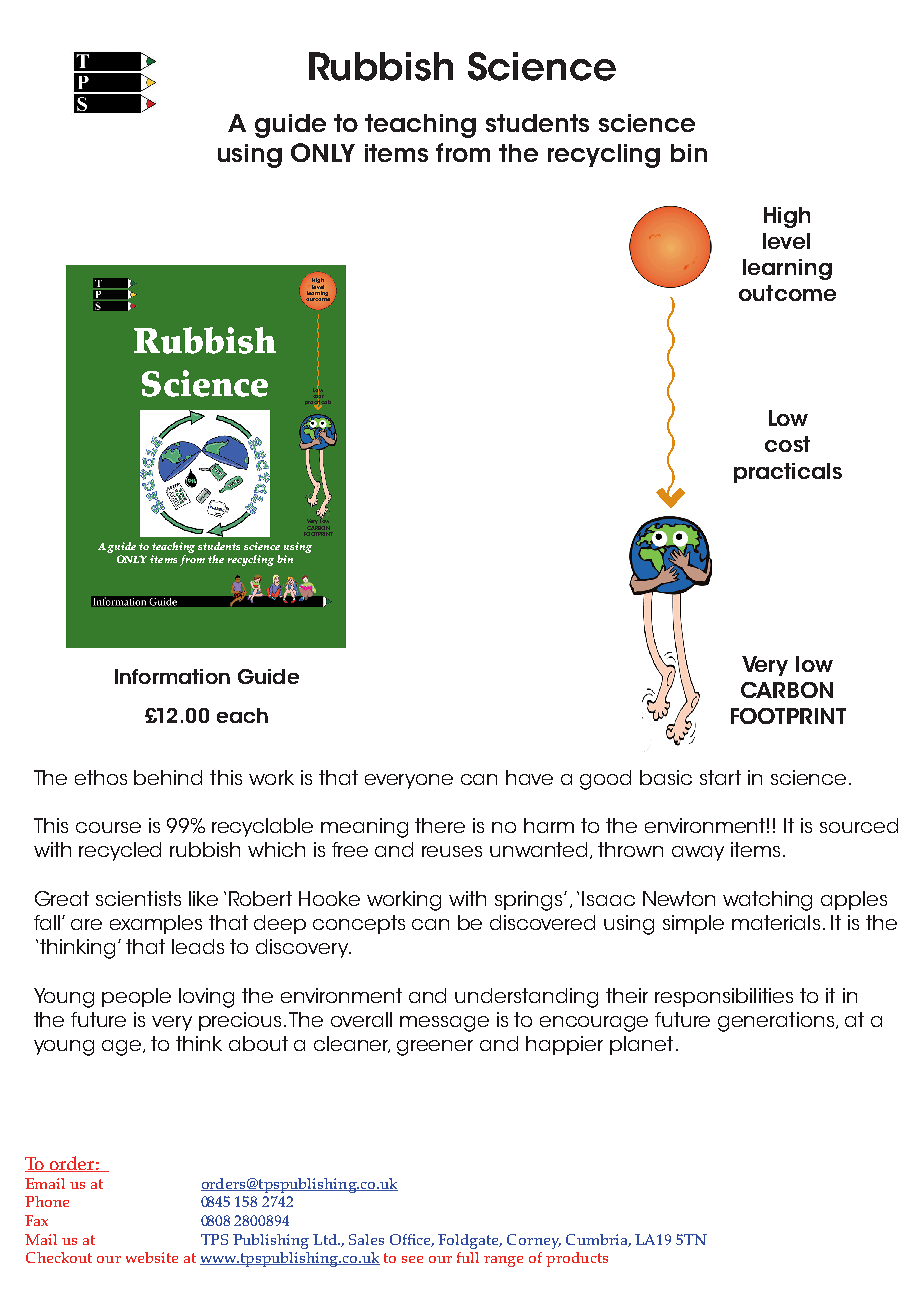 The height and width of the document is (1308, 924). Describe the element at coordinates (468, 1257) in the document. I see `full` at that location.
